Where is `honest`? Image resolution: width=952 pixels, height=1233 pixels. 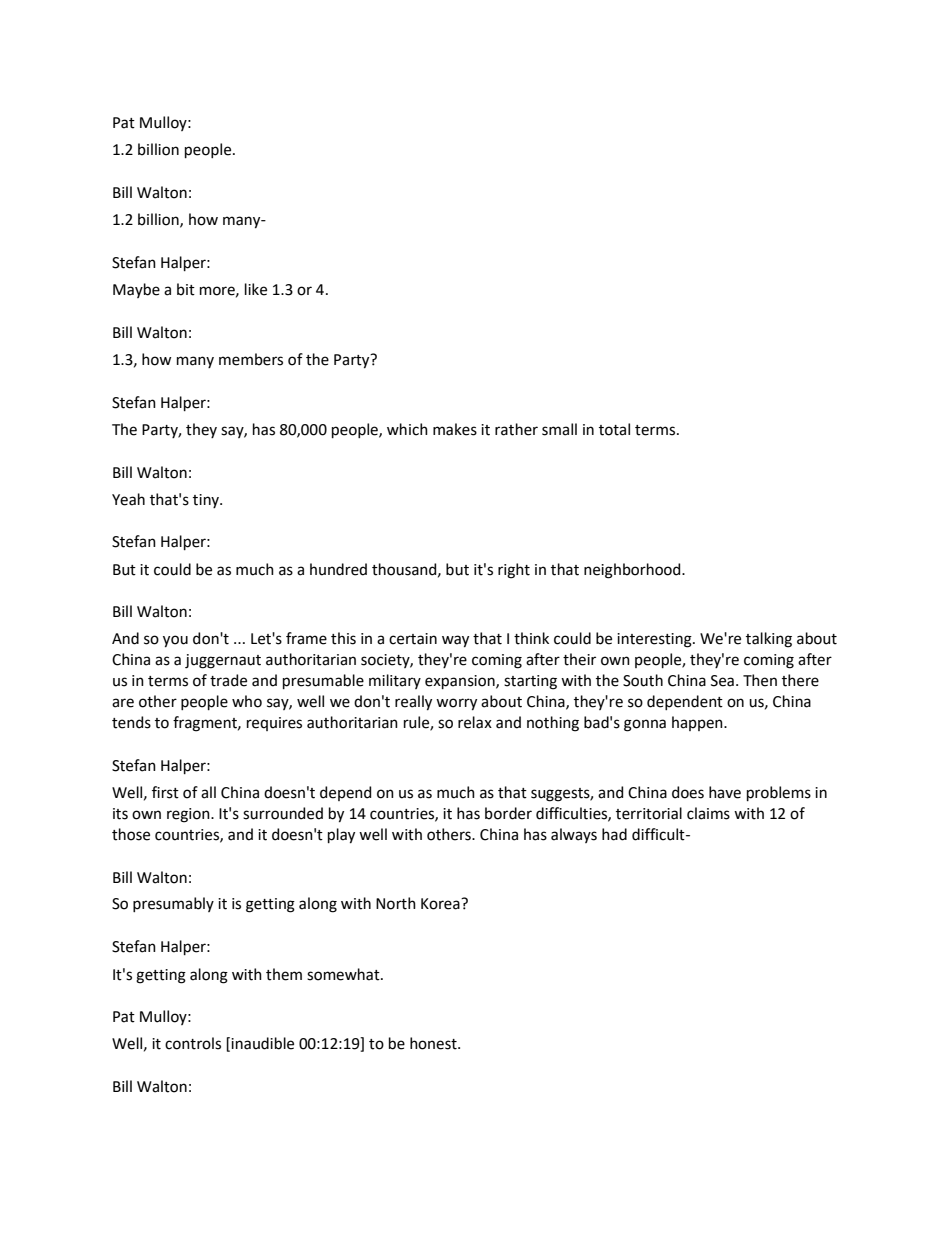
honest is located at coordinates (434, 1043).
